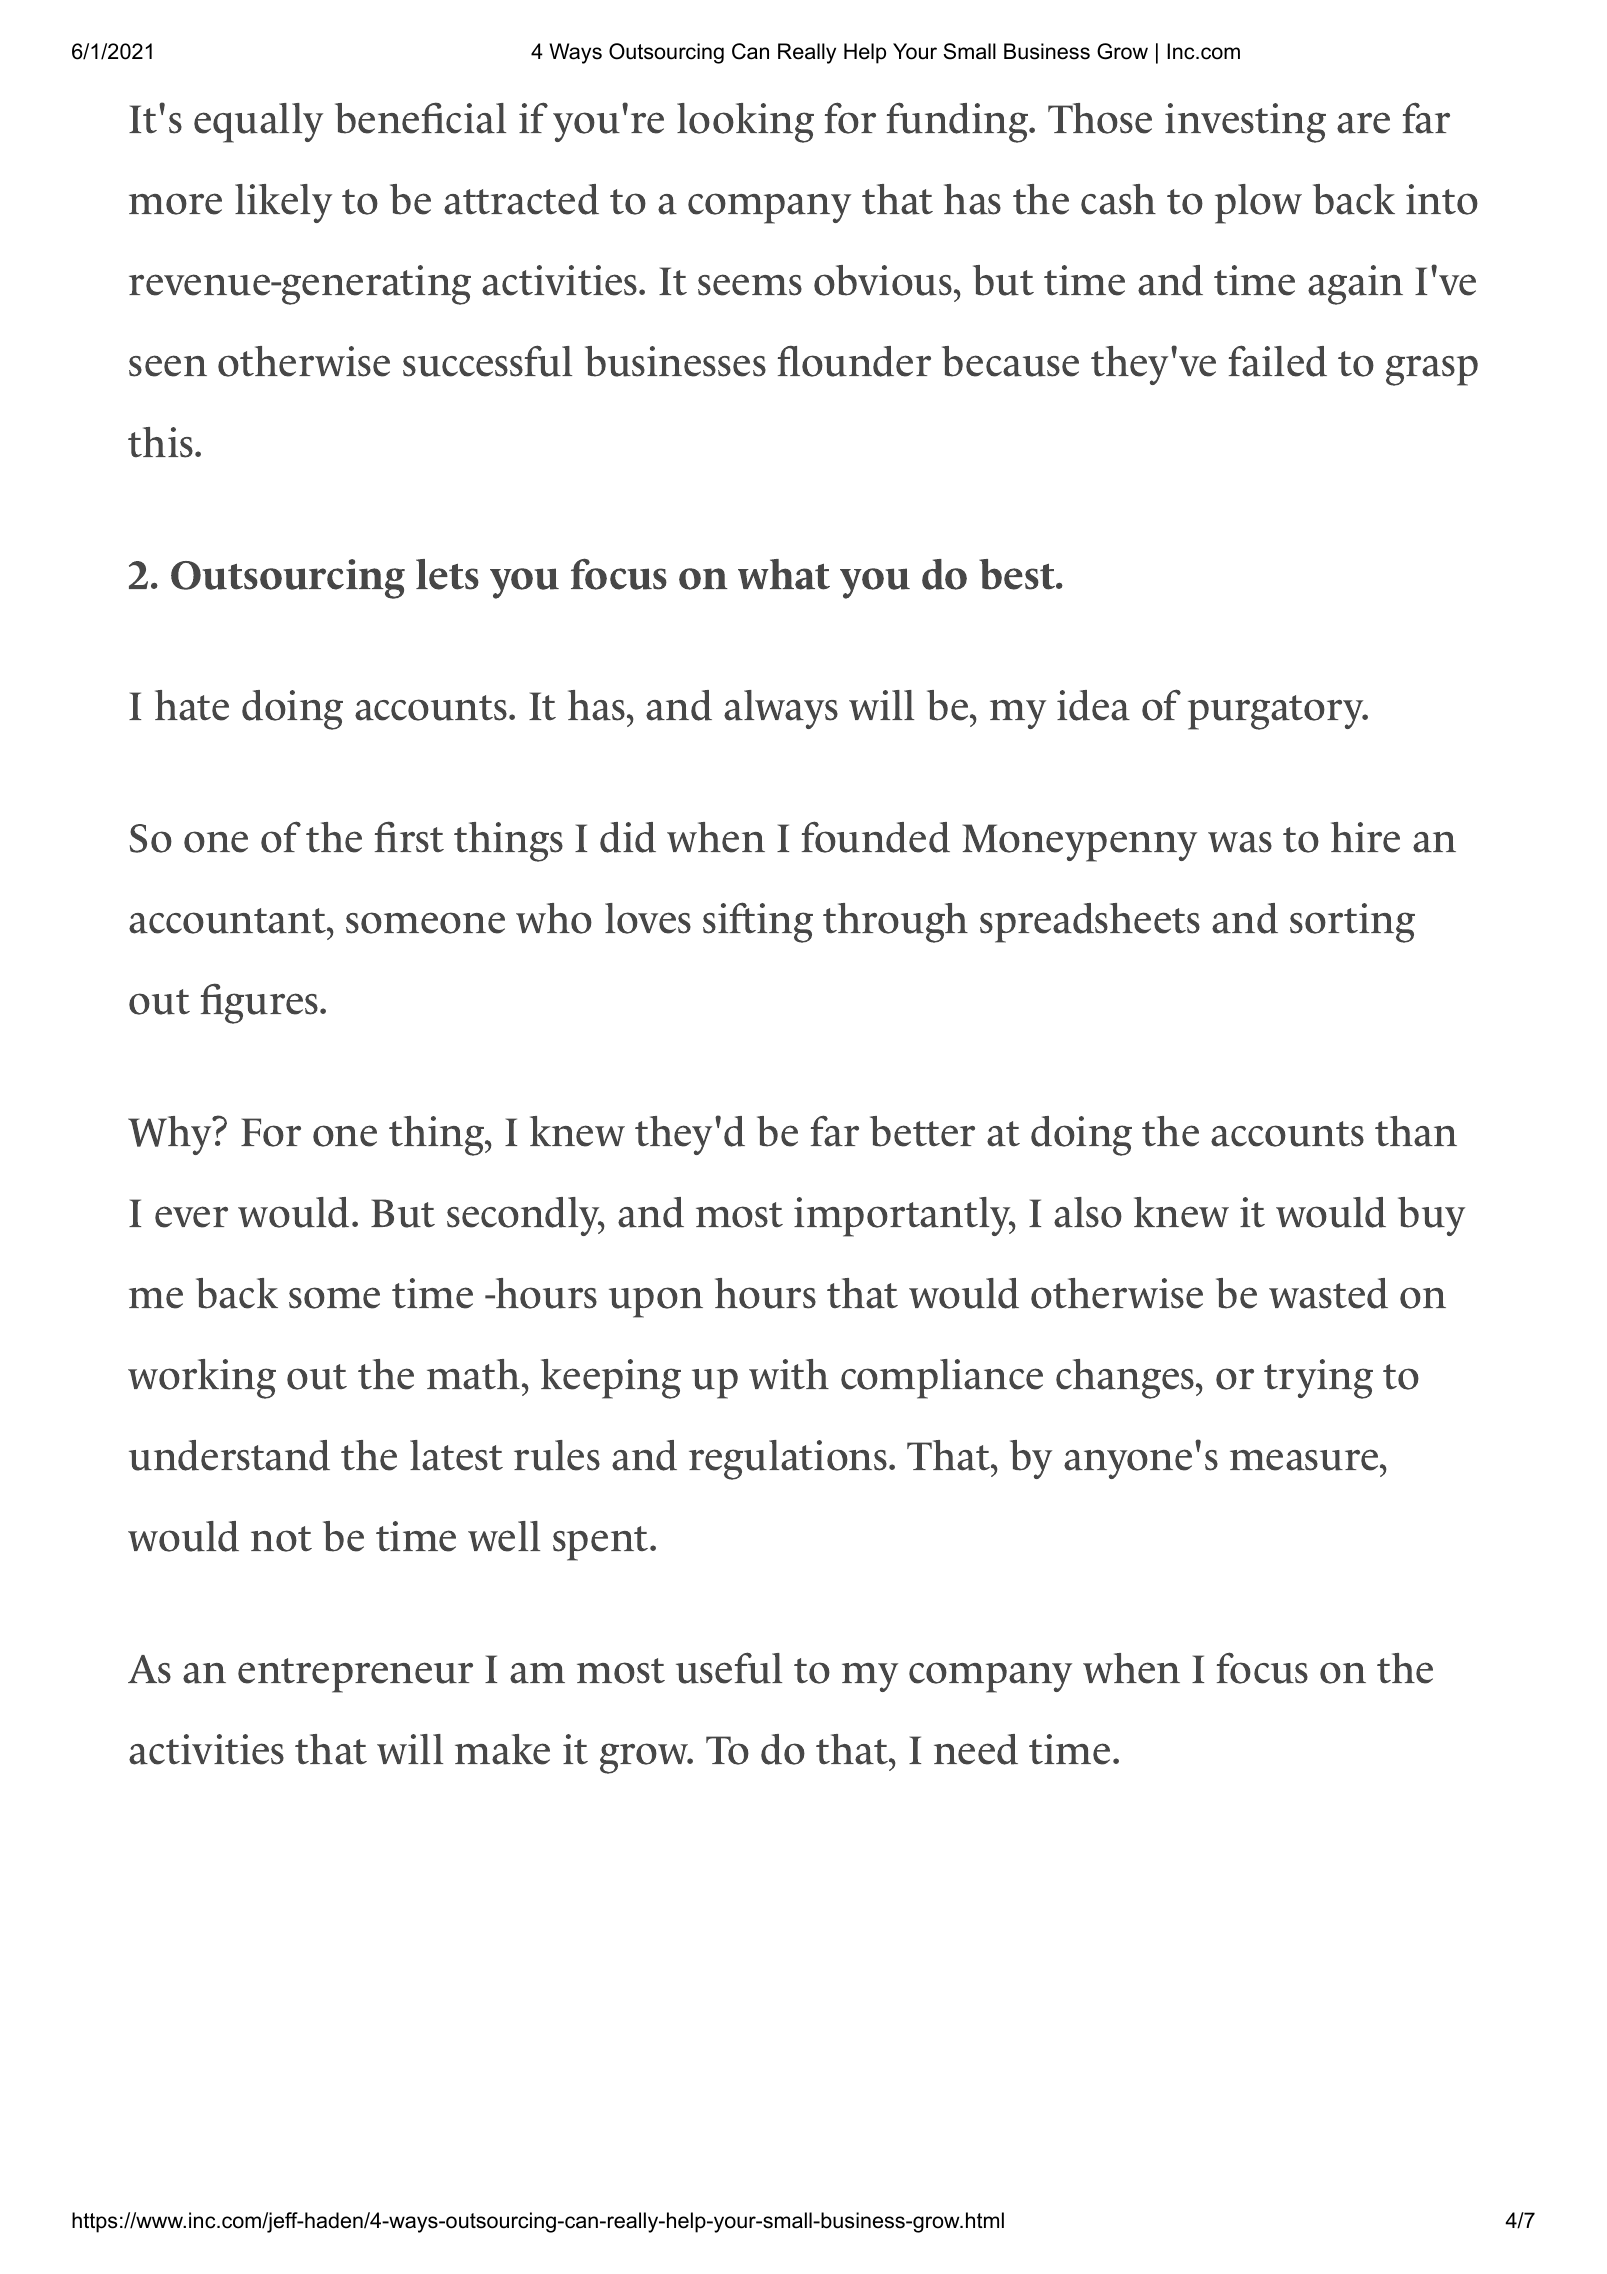 Image resolution: width=1607 pixels, height=2274 pixels. I want to click on looking, so click(745, 123).
